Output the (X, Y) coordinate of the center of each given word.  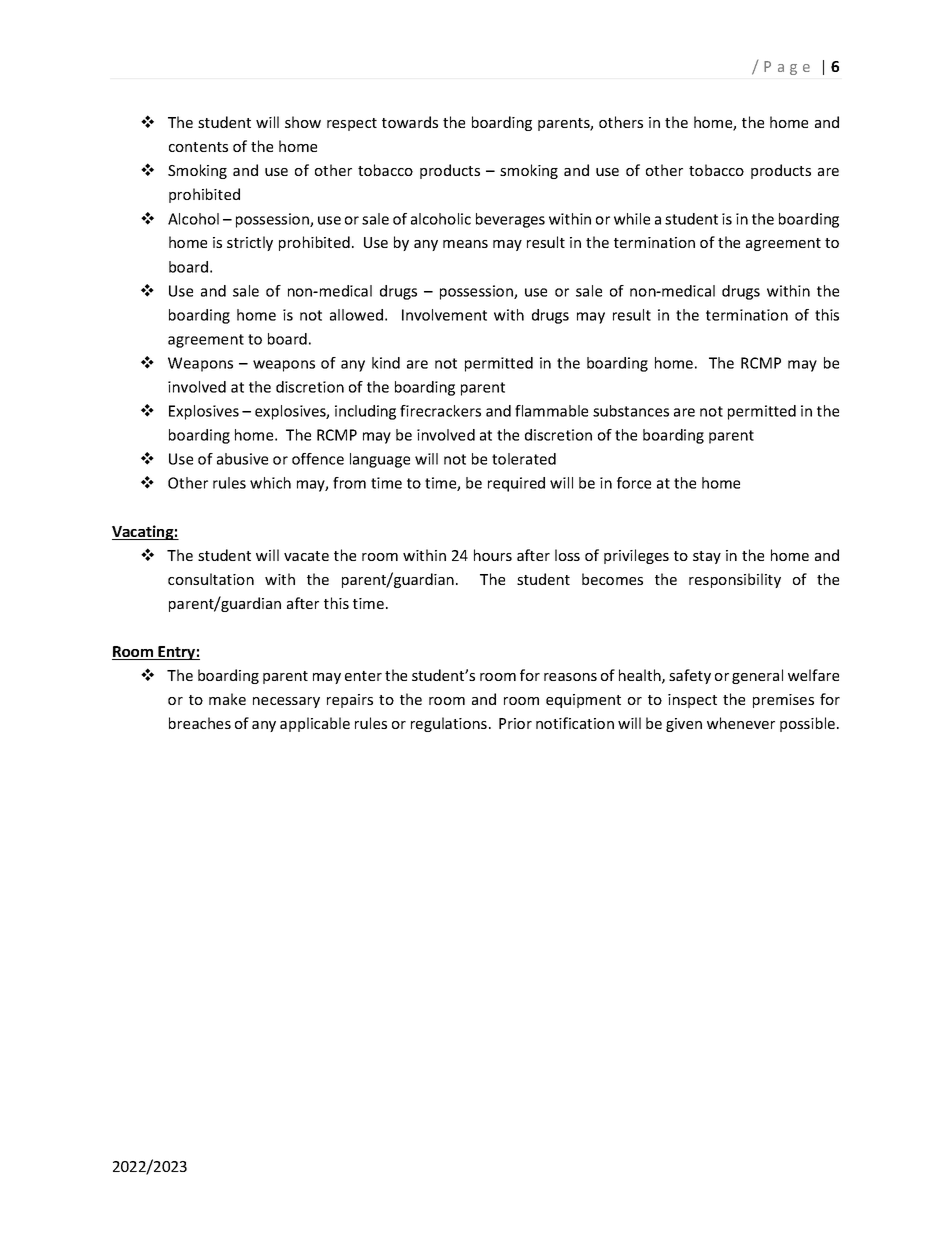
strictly (250, 243)
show (303, 122)
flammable (551, 411)
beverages (510, 220)
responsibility (735, 580)
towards (410, 122)
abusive (242, 459)
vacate (306, 556)
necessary (286, 702)
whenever (741, 723)
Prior (515, 723)
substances (631, 411)
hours (493, 555)
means (465, 244)
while (632, 219)
